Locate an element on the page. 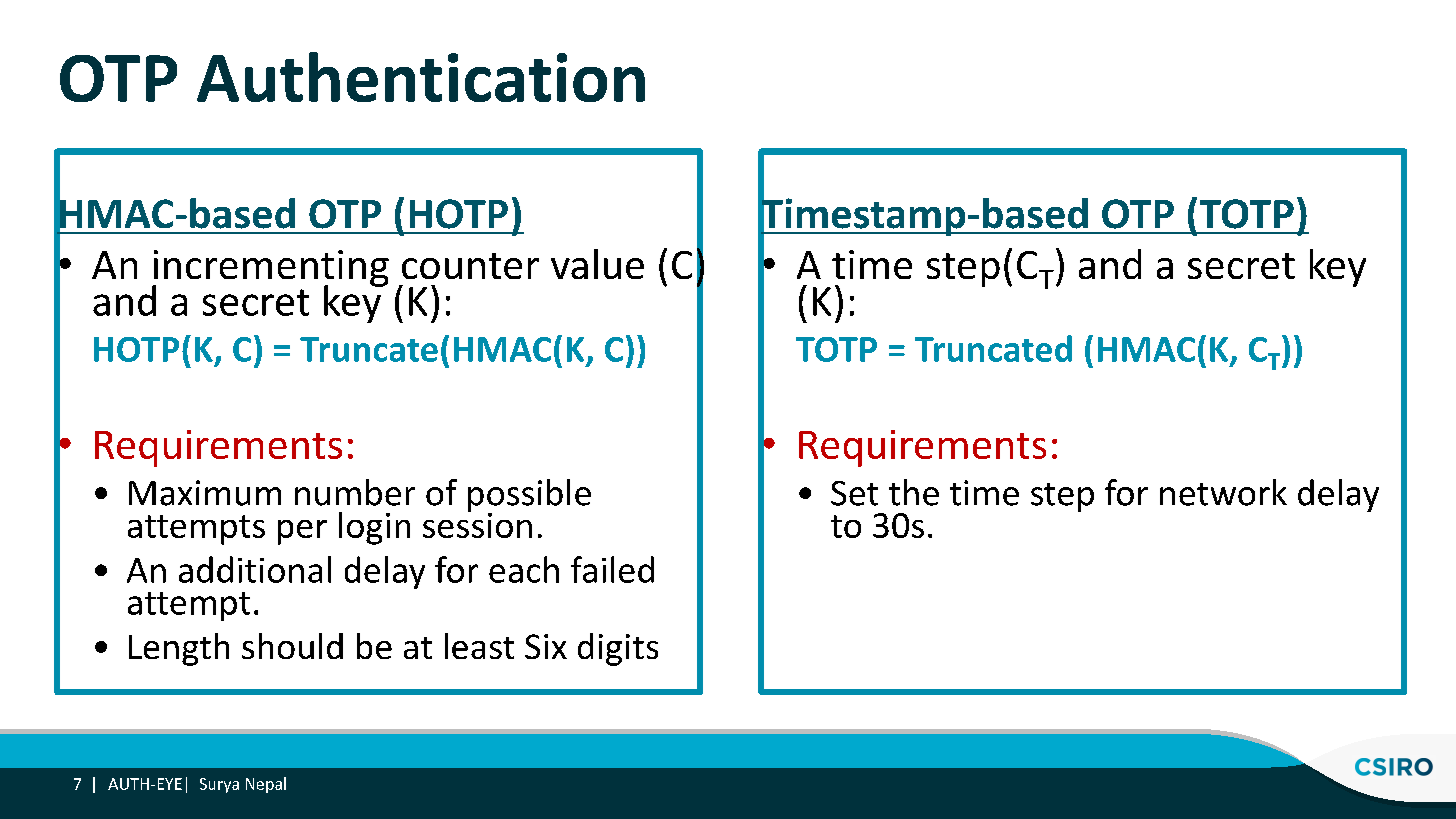  digits is located at coordinates (618, 649).
